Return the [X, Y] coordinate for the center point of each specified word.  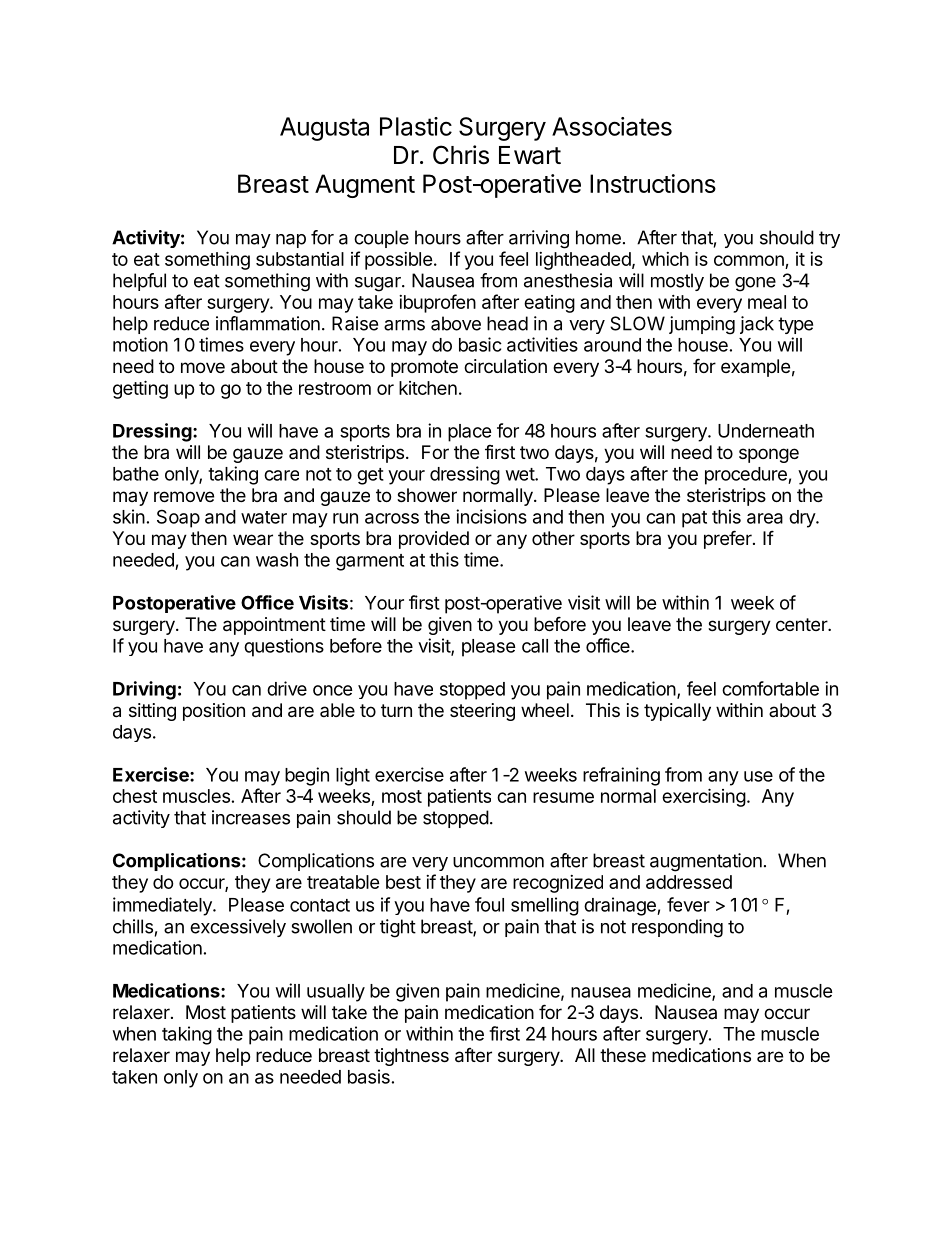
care [281, 475]
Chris [461, 155]
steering [482, 712]
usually [336, 993]
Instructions [653, 183]
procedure [747, 476]
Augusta [324, 129]
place [470, 433]
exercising [704, 797]
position [214, 712]
